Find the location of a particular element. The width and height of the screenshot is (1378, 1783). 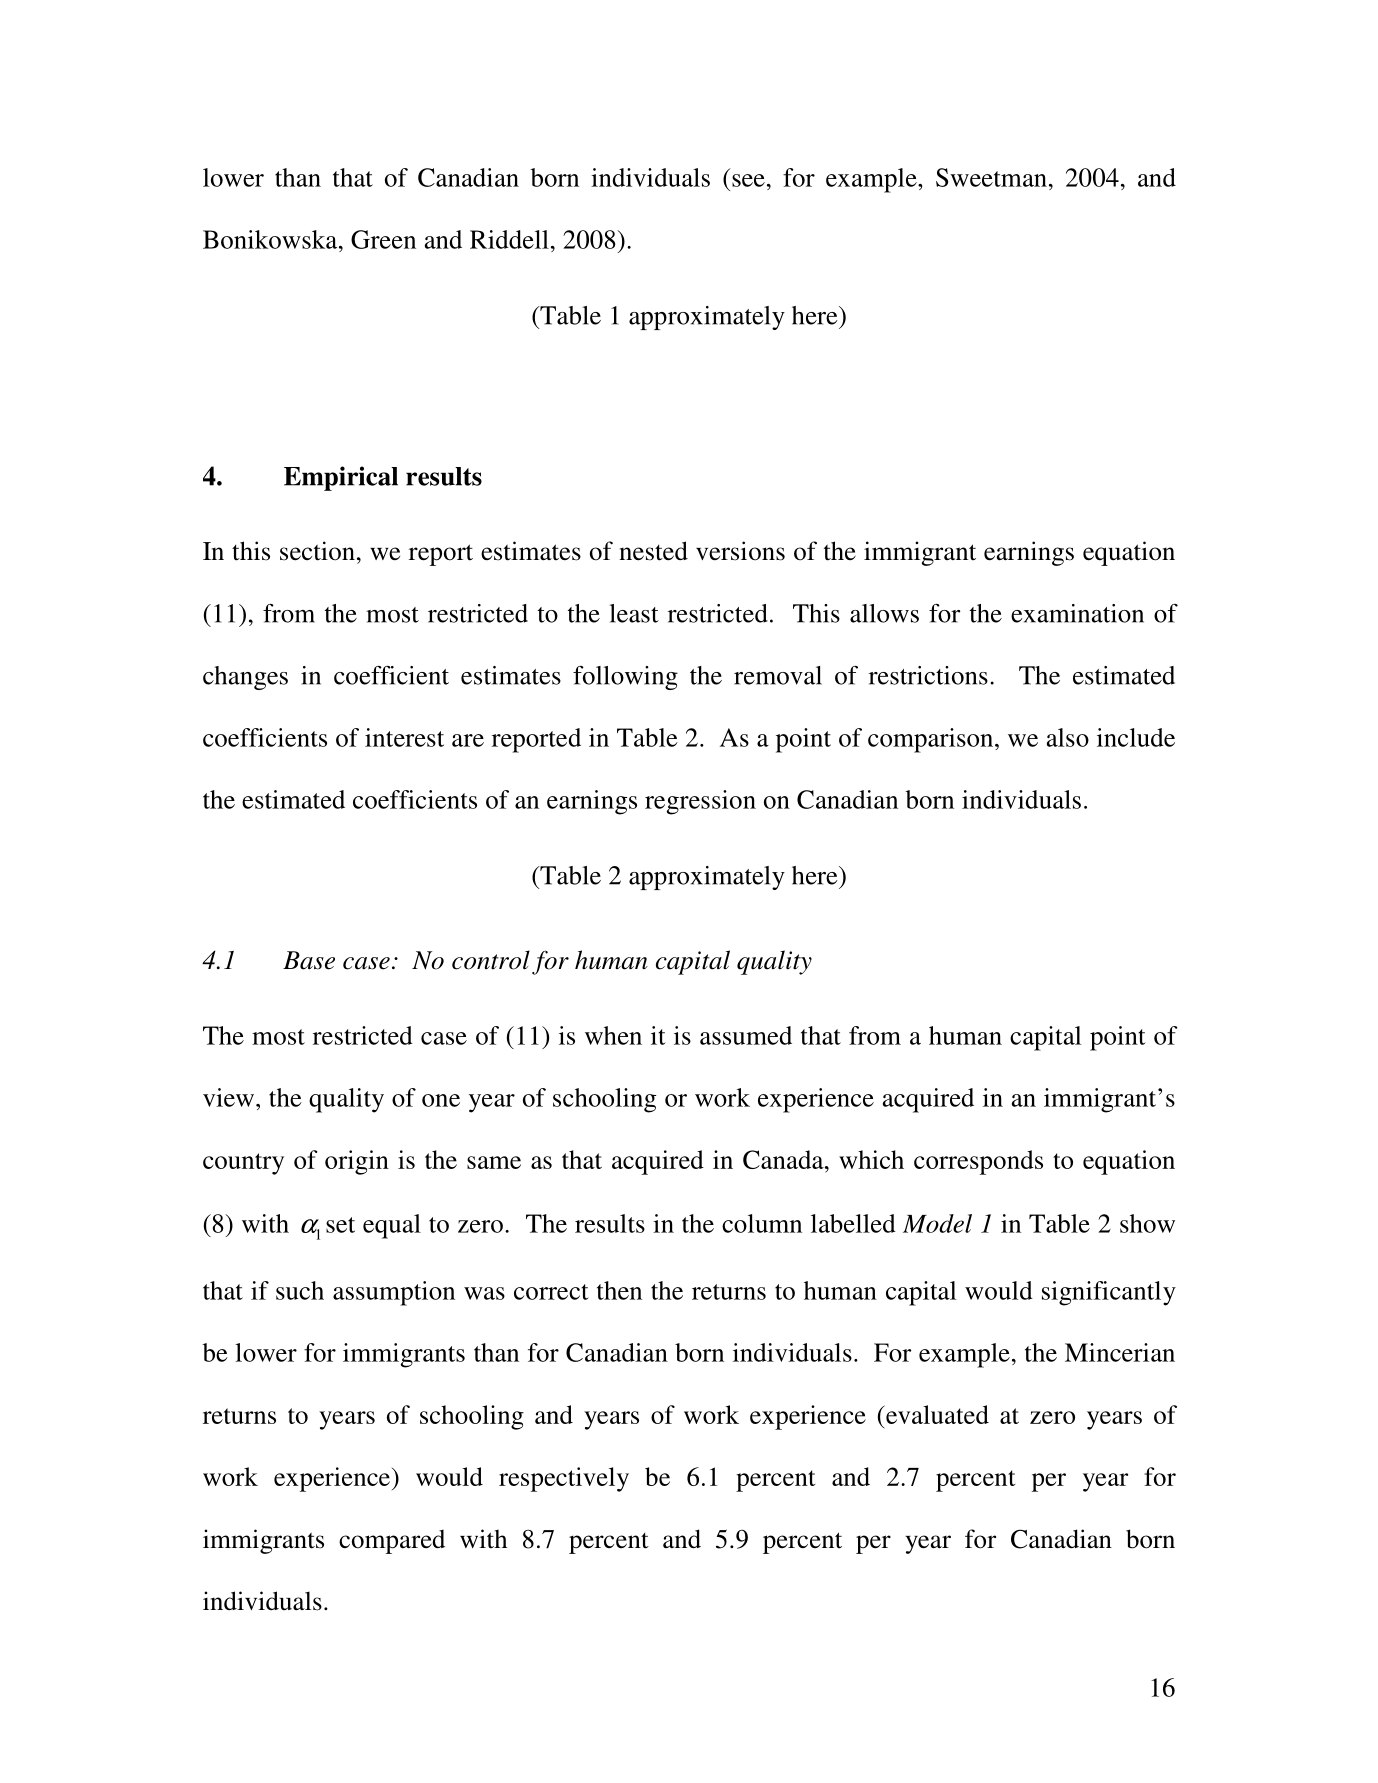

respectively is located at coordinates (564, 1479).
